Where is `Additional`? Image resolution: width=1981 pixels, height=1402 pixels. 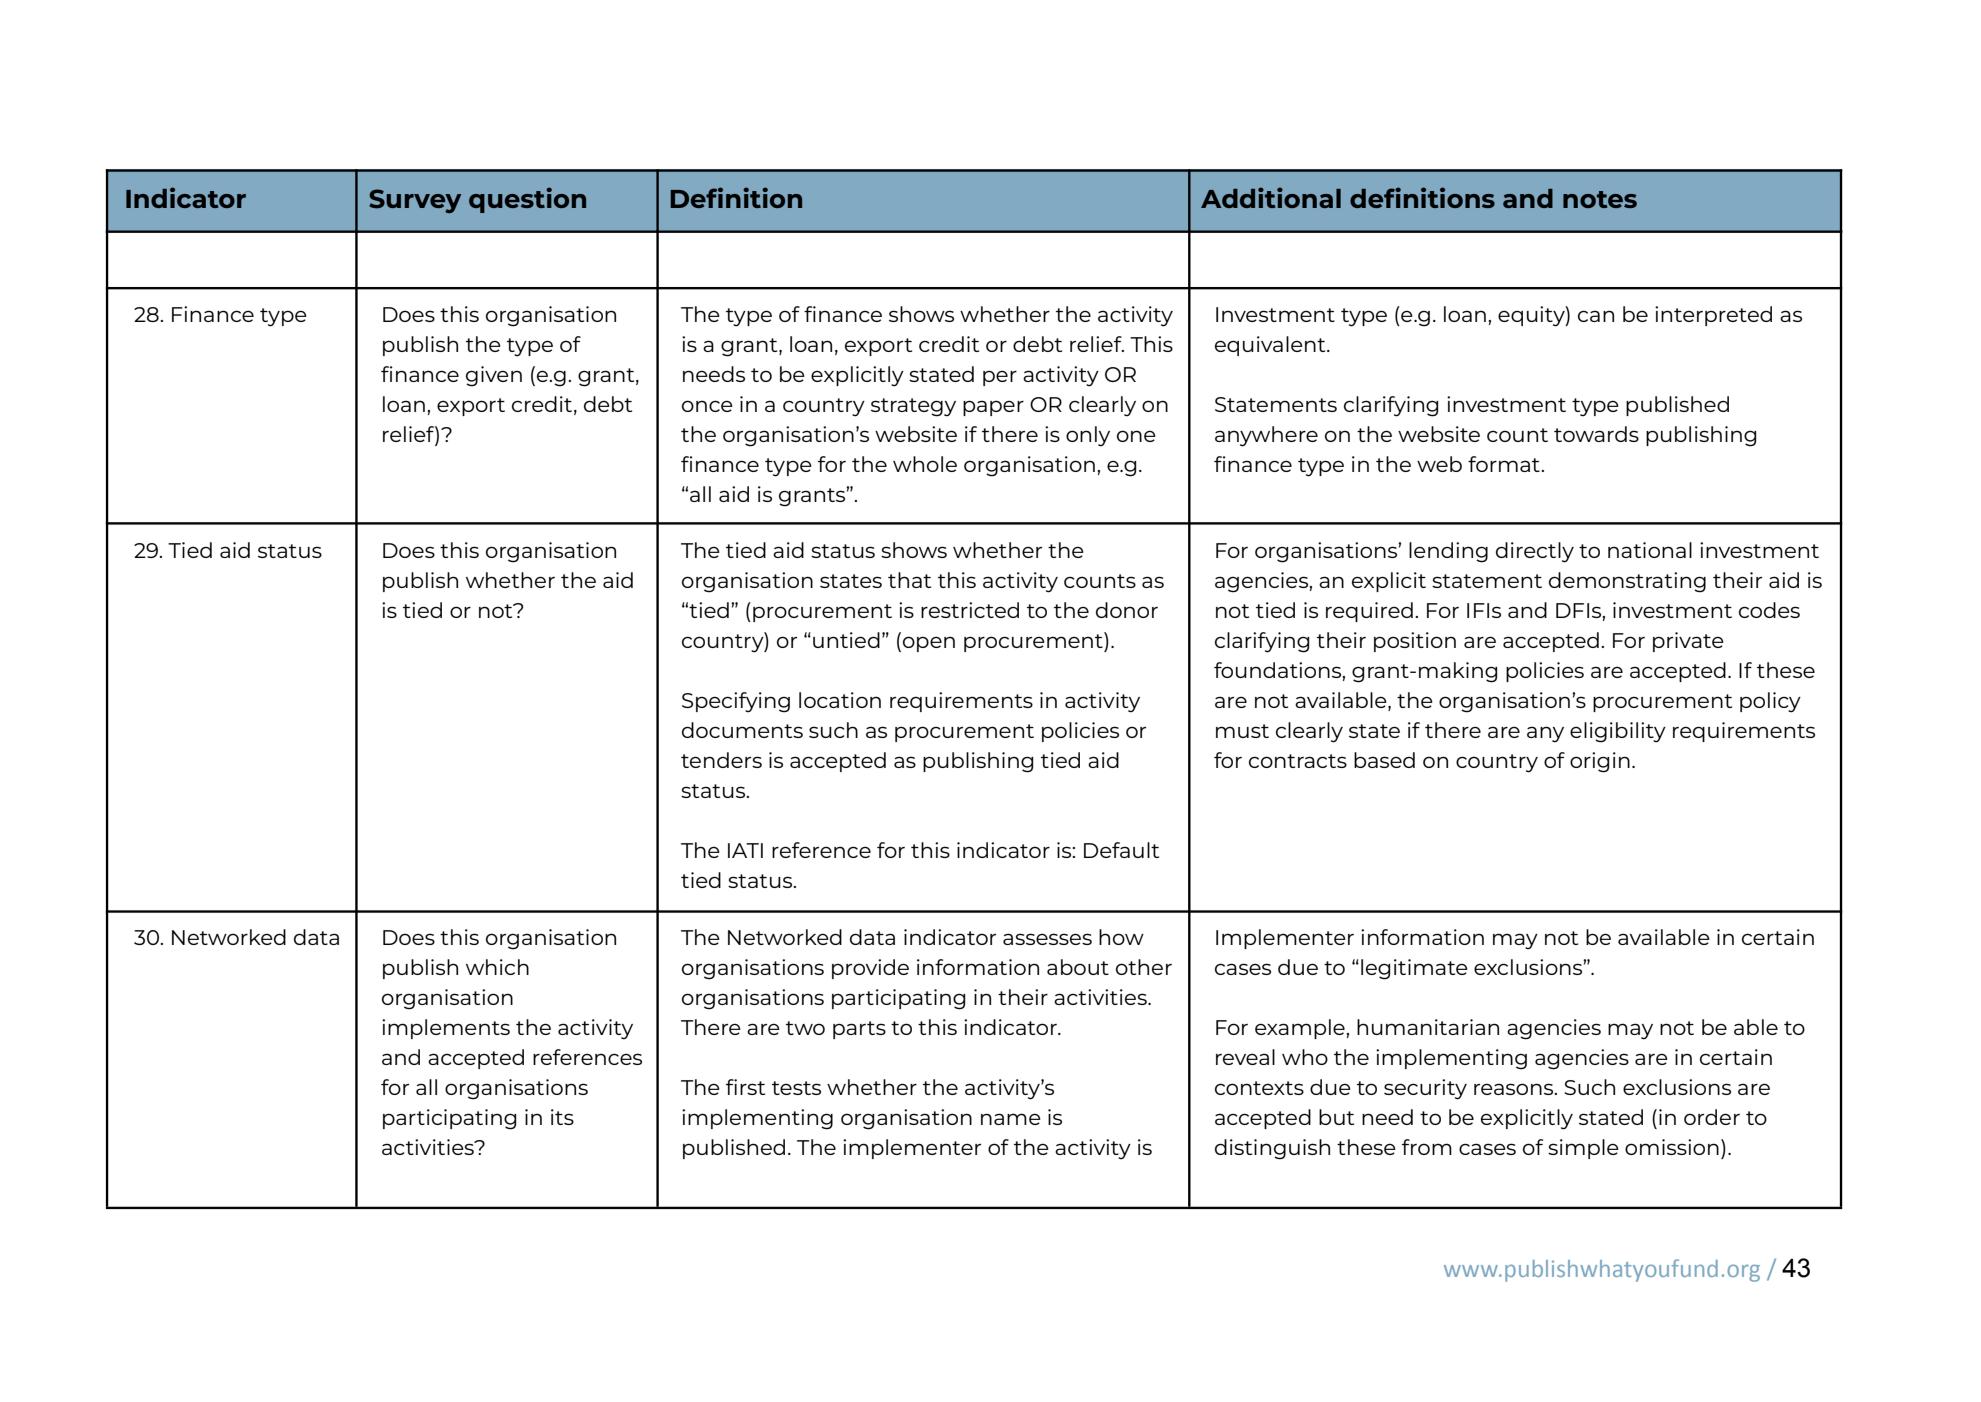 Additional is located at coordinates (1271, 197).
